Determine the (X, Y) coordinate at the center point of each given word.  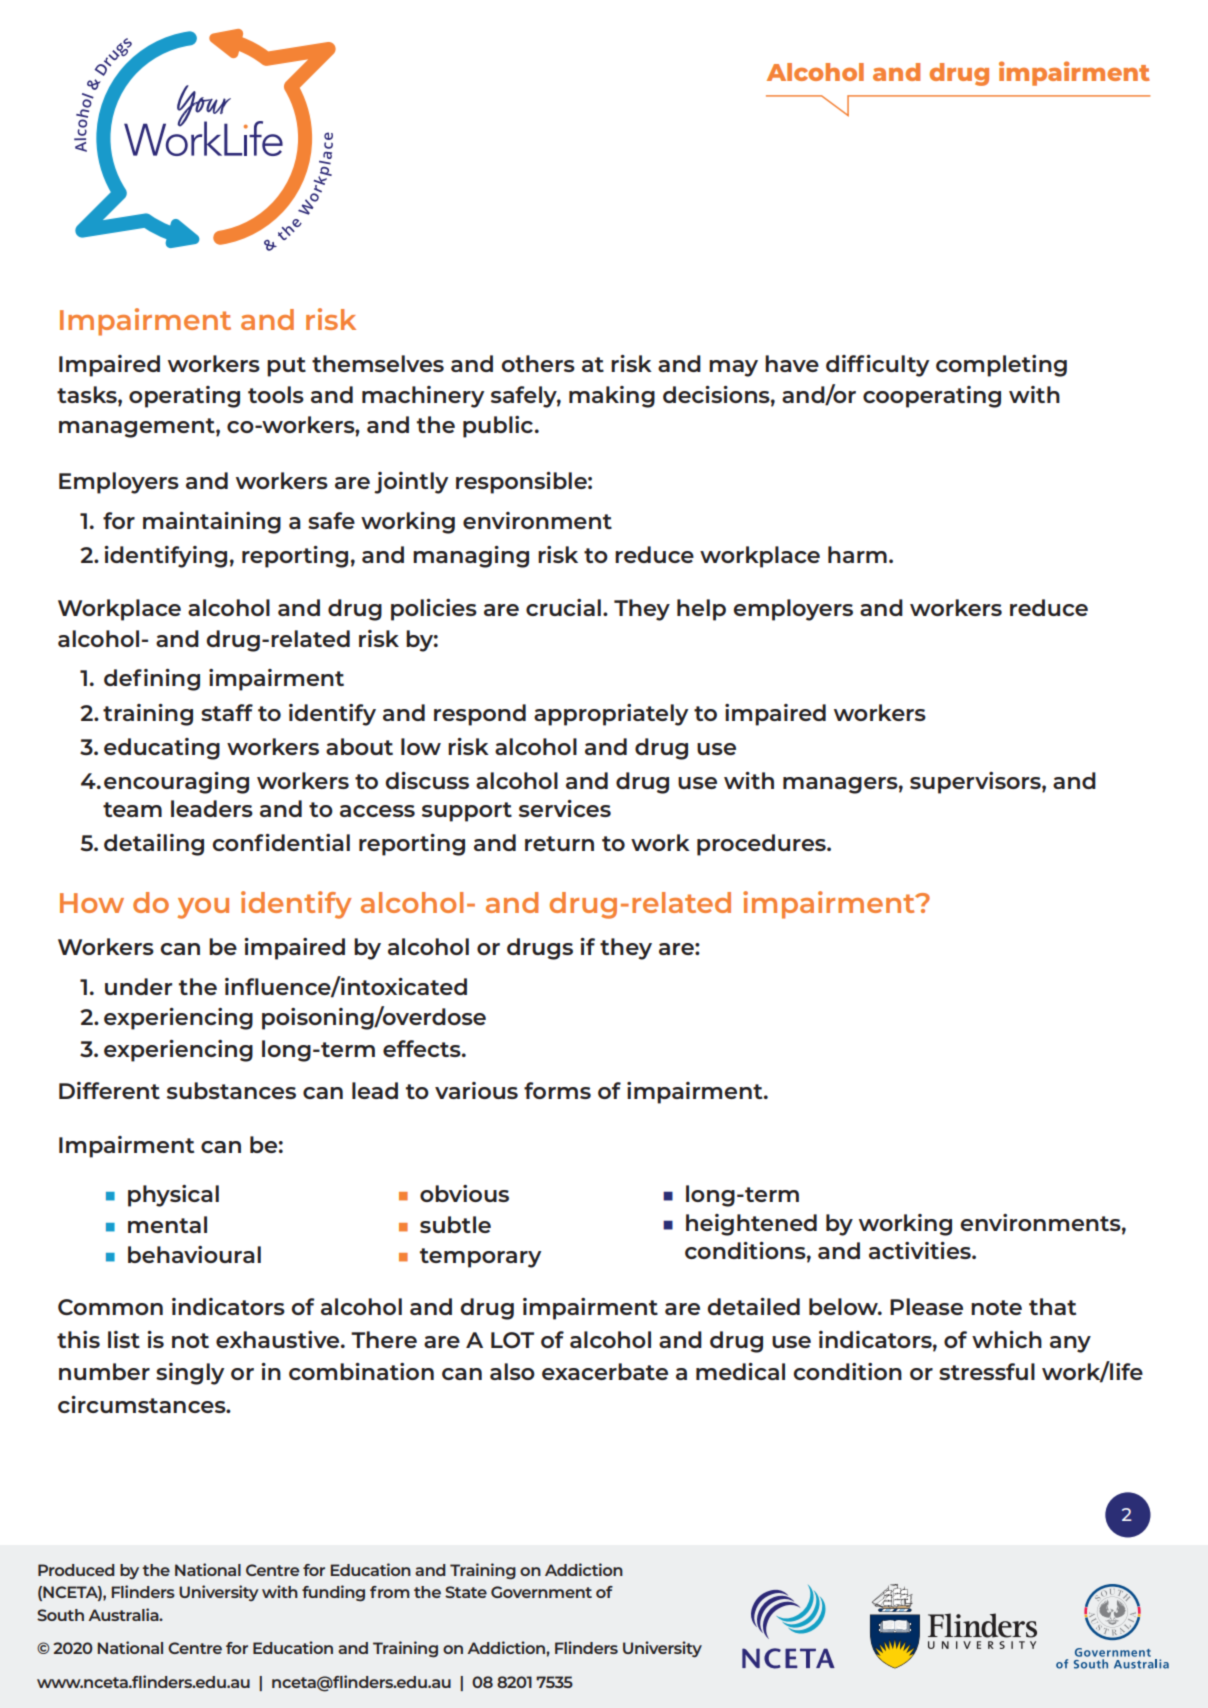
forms (557, 1090)
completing (1001, 366)
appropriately (611, 715)
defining (152, 680)
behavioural (194, 1254)
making (612, 397)
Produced (76, 1570)
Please (926, 1306)
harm (857, 554)
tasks (88, 394)
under (138, 986)
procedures (762, 845)
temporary (481, 1258)
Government (541, 1592)
